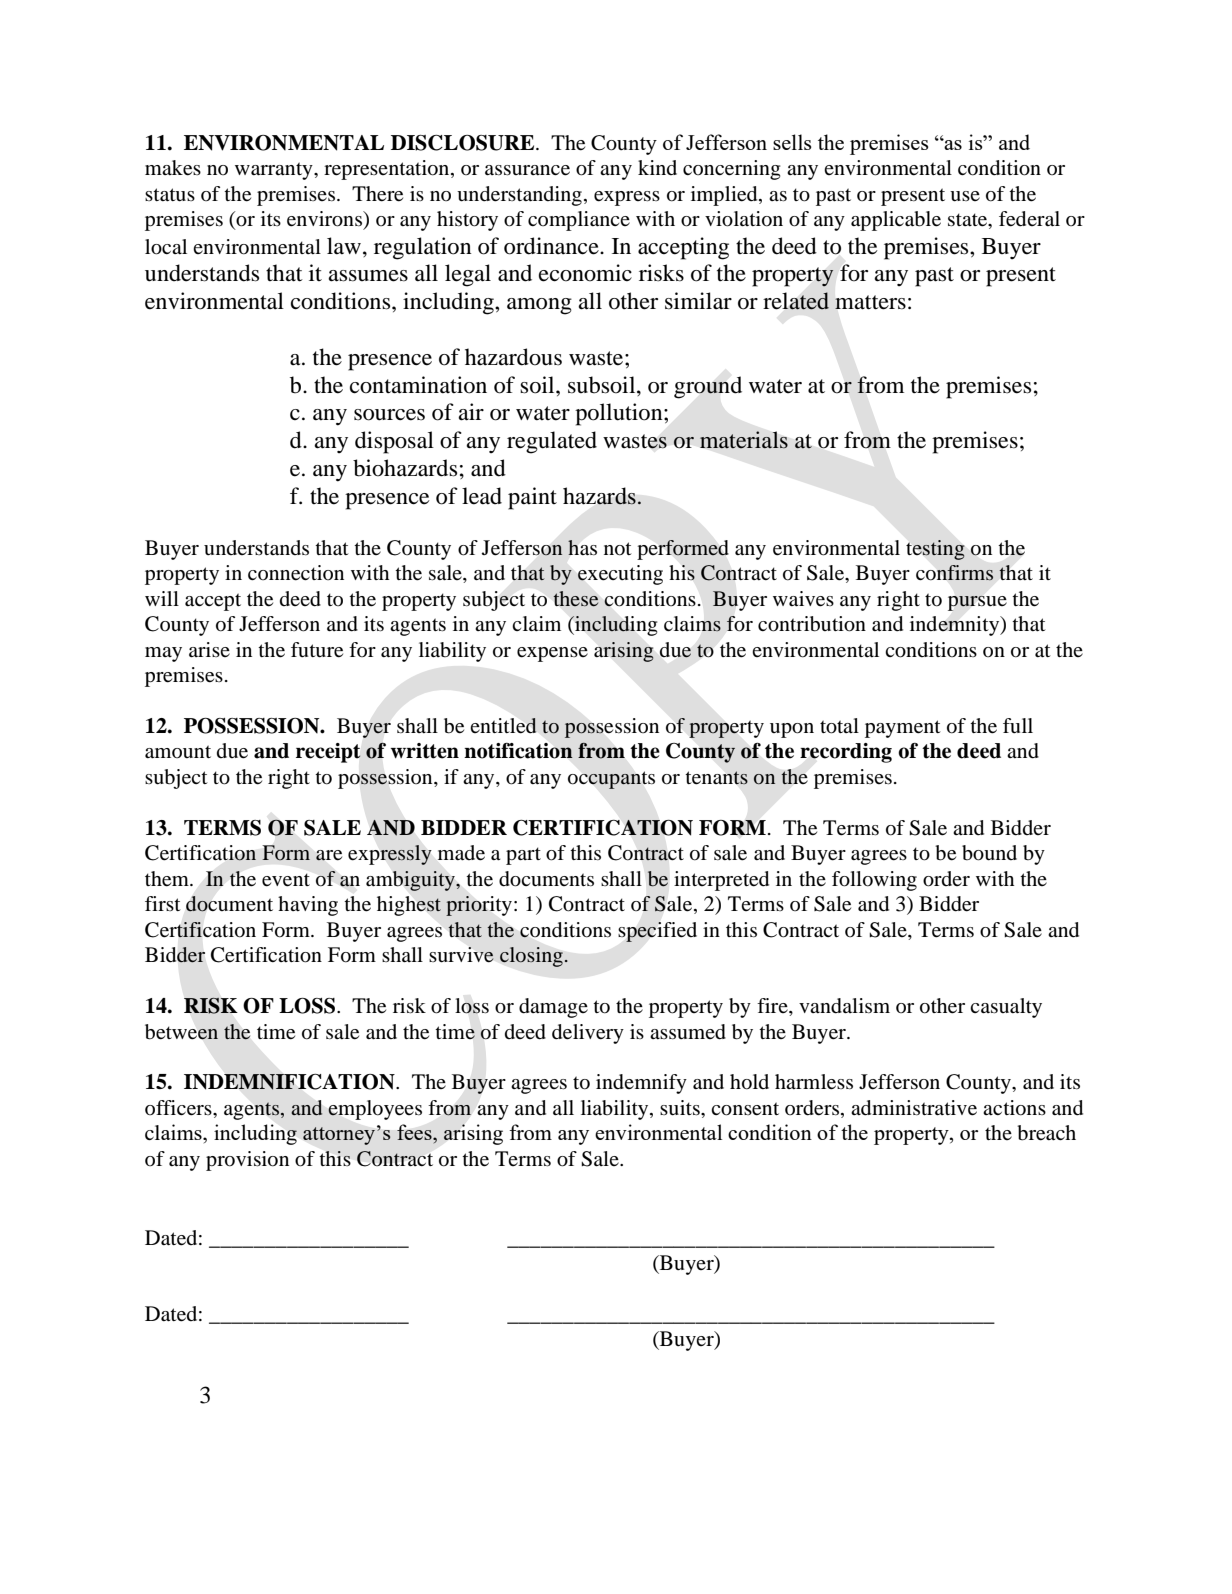  What do you see at coordinates (620, 414) in the document?
I see `pollution` at bounding box center [620, 414].
